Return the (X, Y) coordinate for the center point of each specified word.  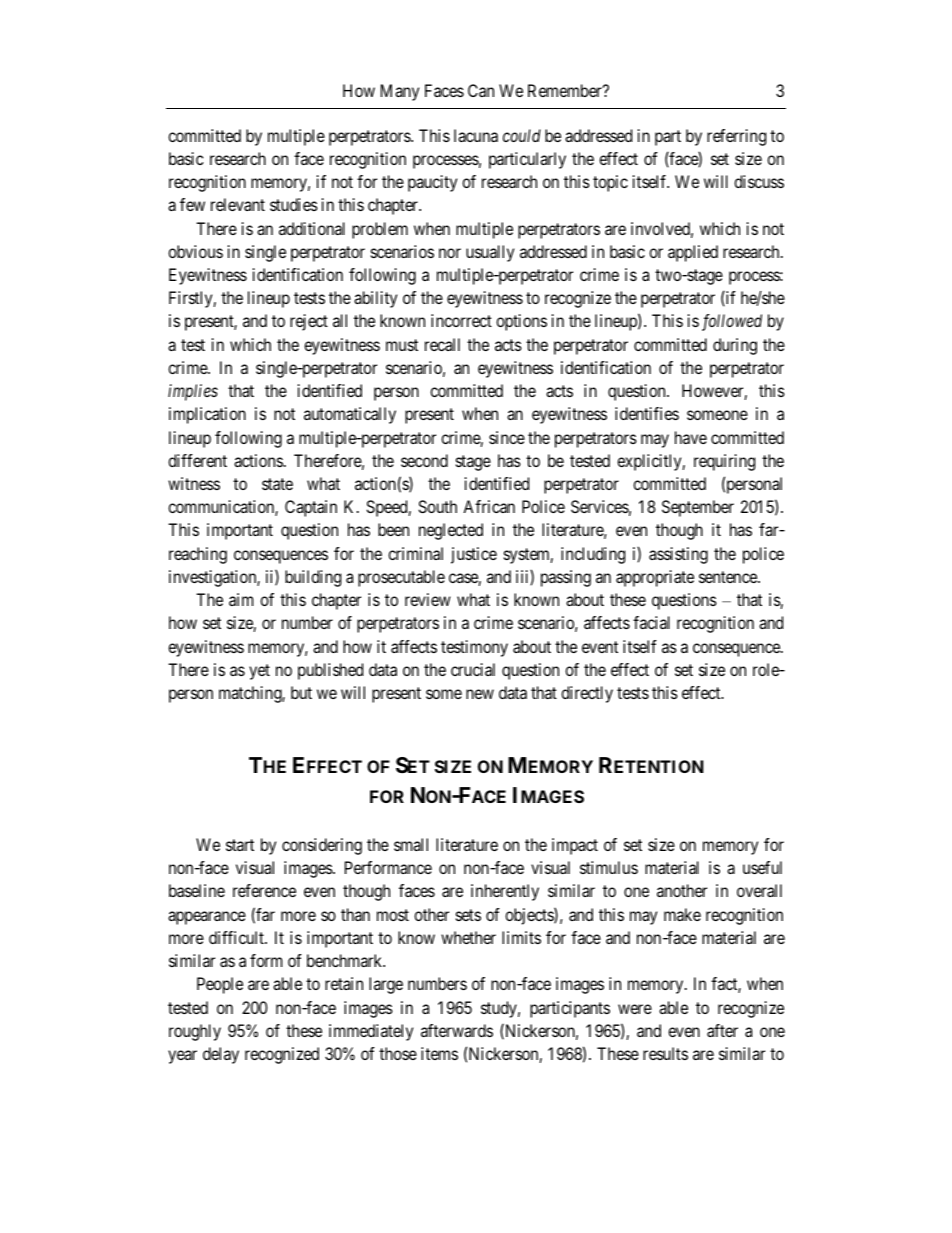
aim (241, 599)
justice (474, 555)
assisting (678, 555)
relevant (238, 204)
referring (736, 137)
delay (221, 1055)
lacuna (476, 135)
